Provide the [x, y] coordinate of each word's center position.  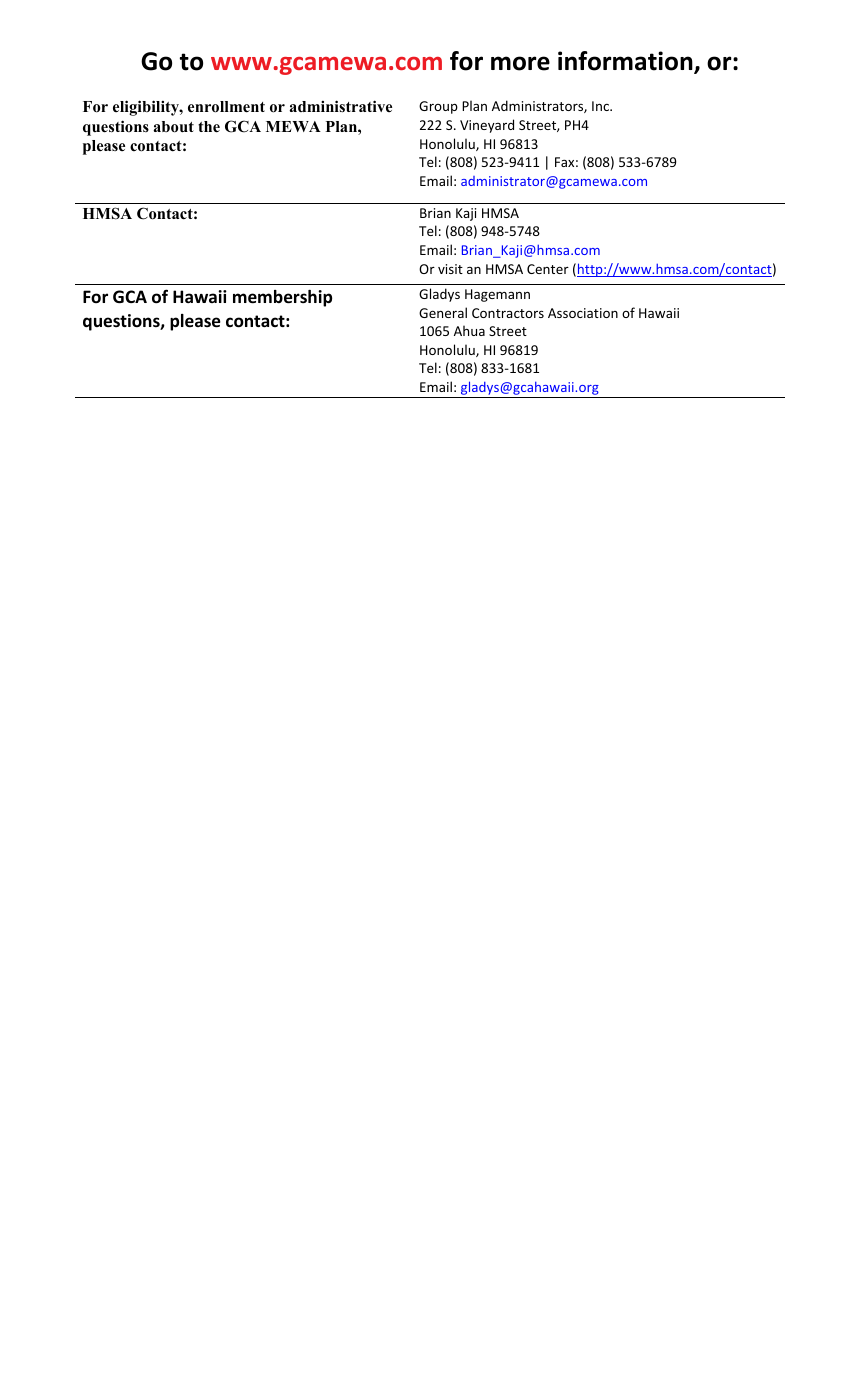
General [443, 312]
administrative [340, 106]
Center [548, 269]
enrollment [226, 107]
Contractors [508, 313]
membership [282, 298]
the [209, 127]
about [173, 127]
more [520, 63]
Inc [601, 106]
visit [450, 269]
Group [438, 107]
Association [583, 313]
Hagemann [497, 295]
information [626, 62]
